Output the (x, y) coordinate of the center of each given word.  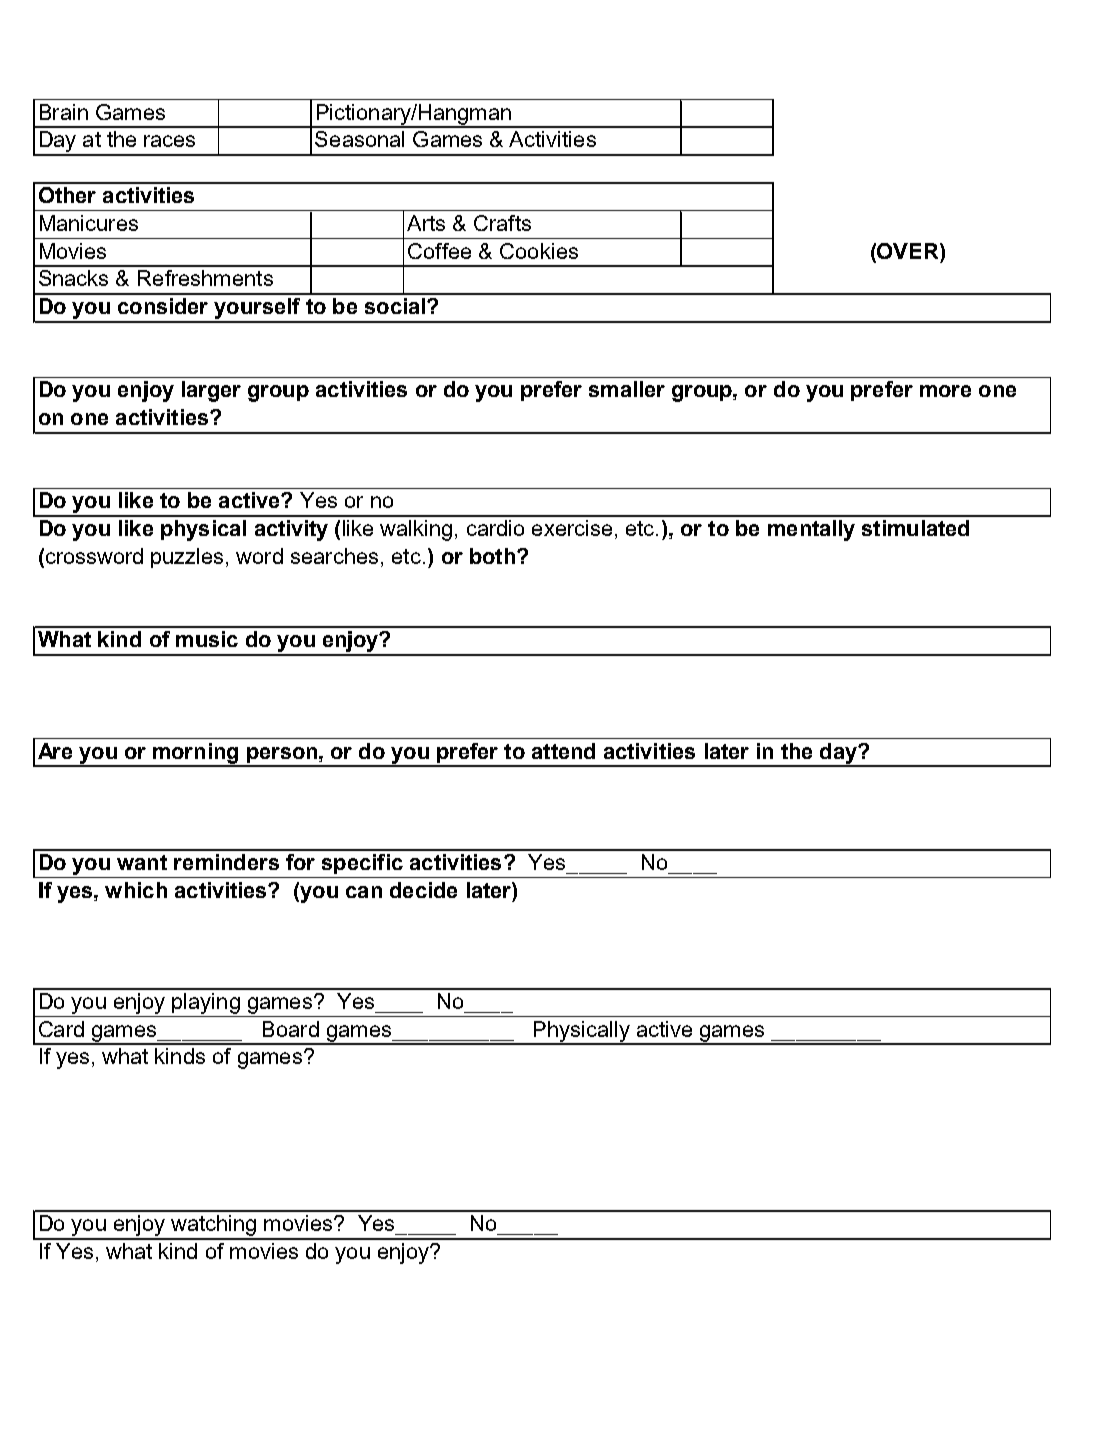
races (169, 141)
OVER (908, 251)
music (207, 639)
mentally (811, 530)
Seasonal (359, 139)
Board (291, 1029)
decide (423, 890)
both (492, 556)
